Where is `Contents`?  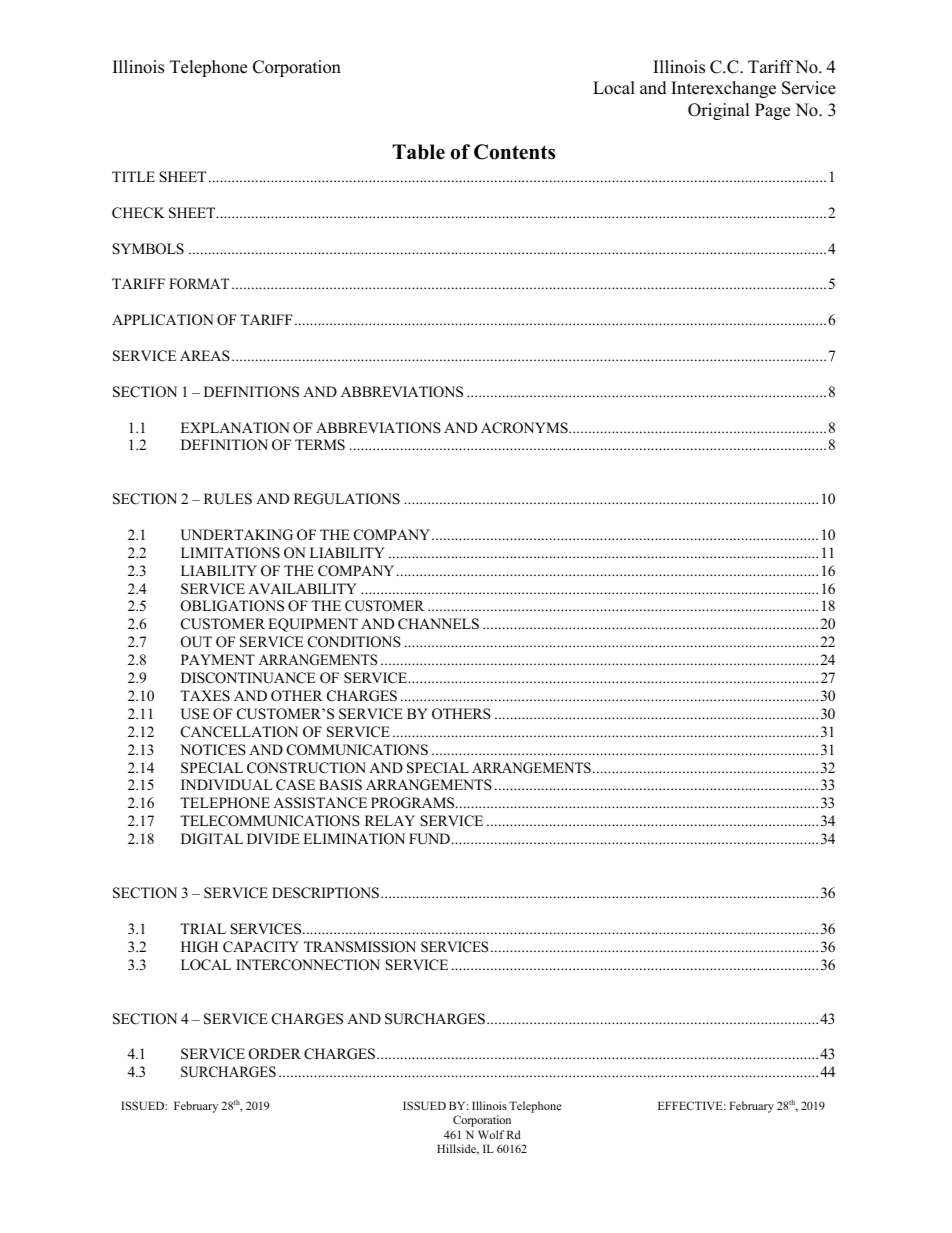
Contents is located at coordinates (514, 152).
